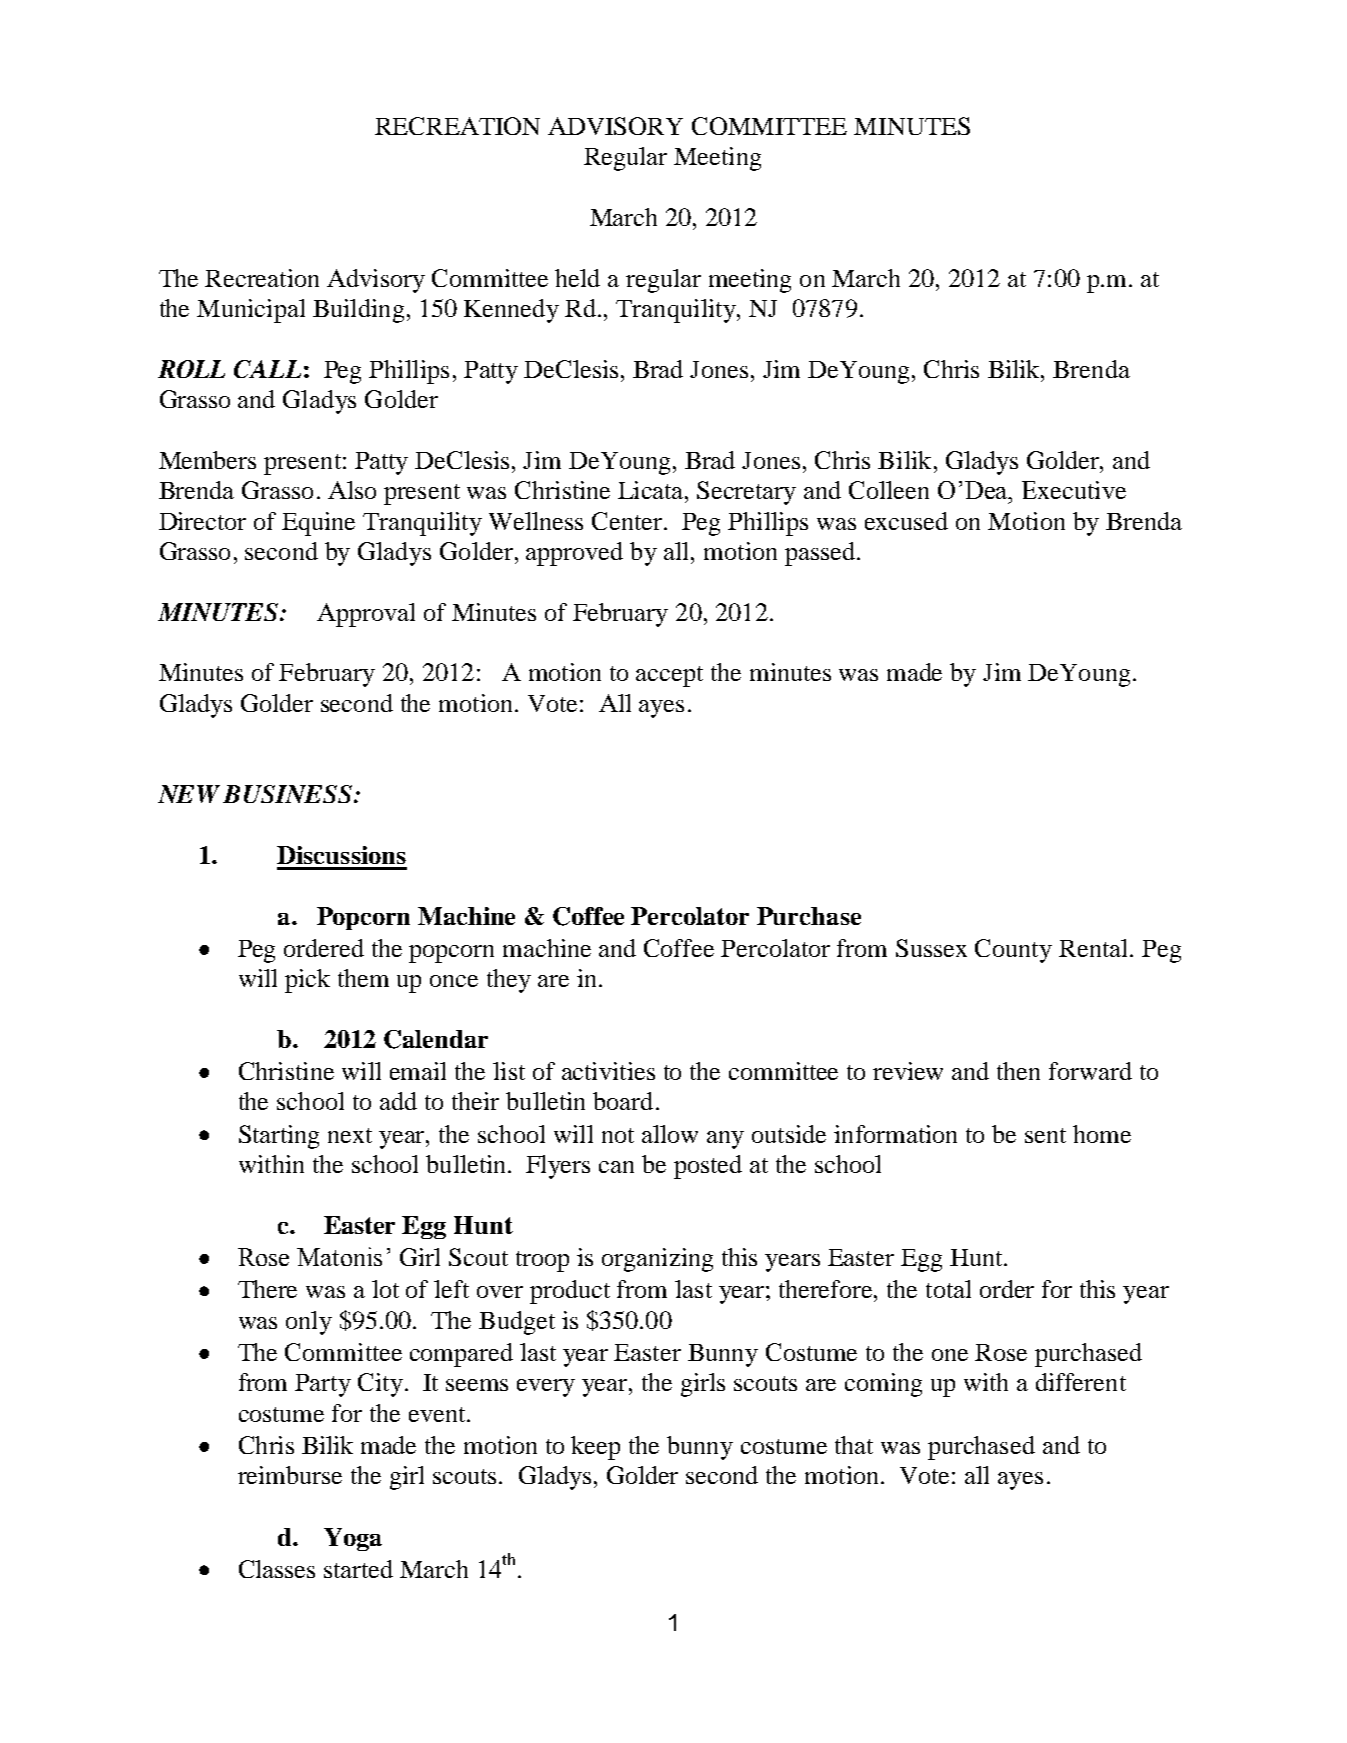 This image has height=1743, width=1347. What do you see at coordinates (289, 794) in the image?
I see `BUSINESS` at bounding box center [289, 794].
